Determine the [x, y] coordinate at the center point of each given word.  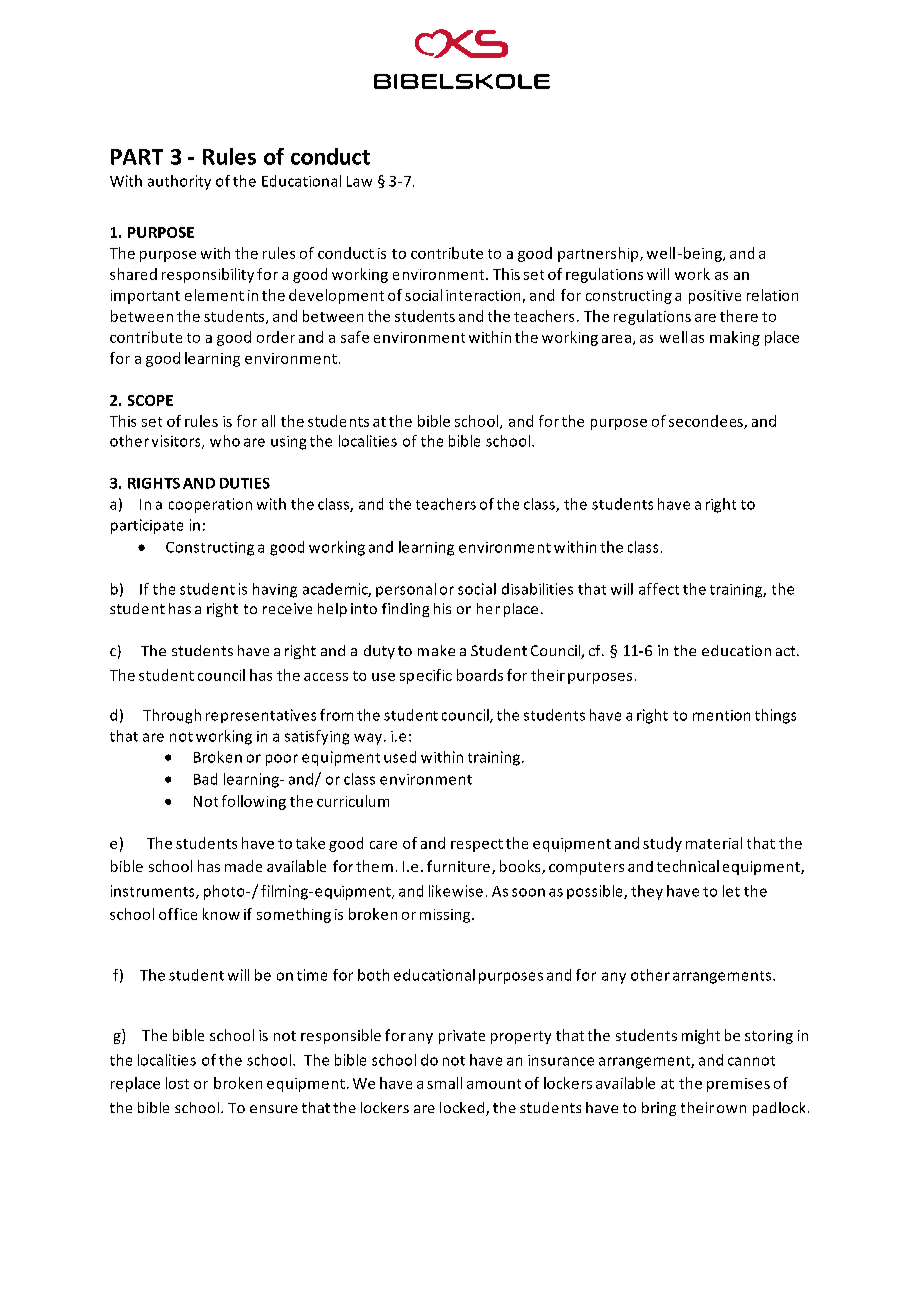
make [436, 650]
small [444, 1083]
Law [359, 181]
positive [715, 297]
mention [721, 715]
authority [179, 182]
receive [287, 608]
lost [177, 1083]
